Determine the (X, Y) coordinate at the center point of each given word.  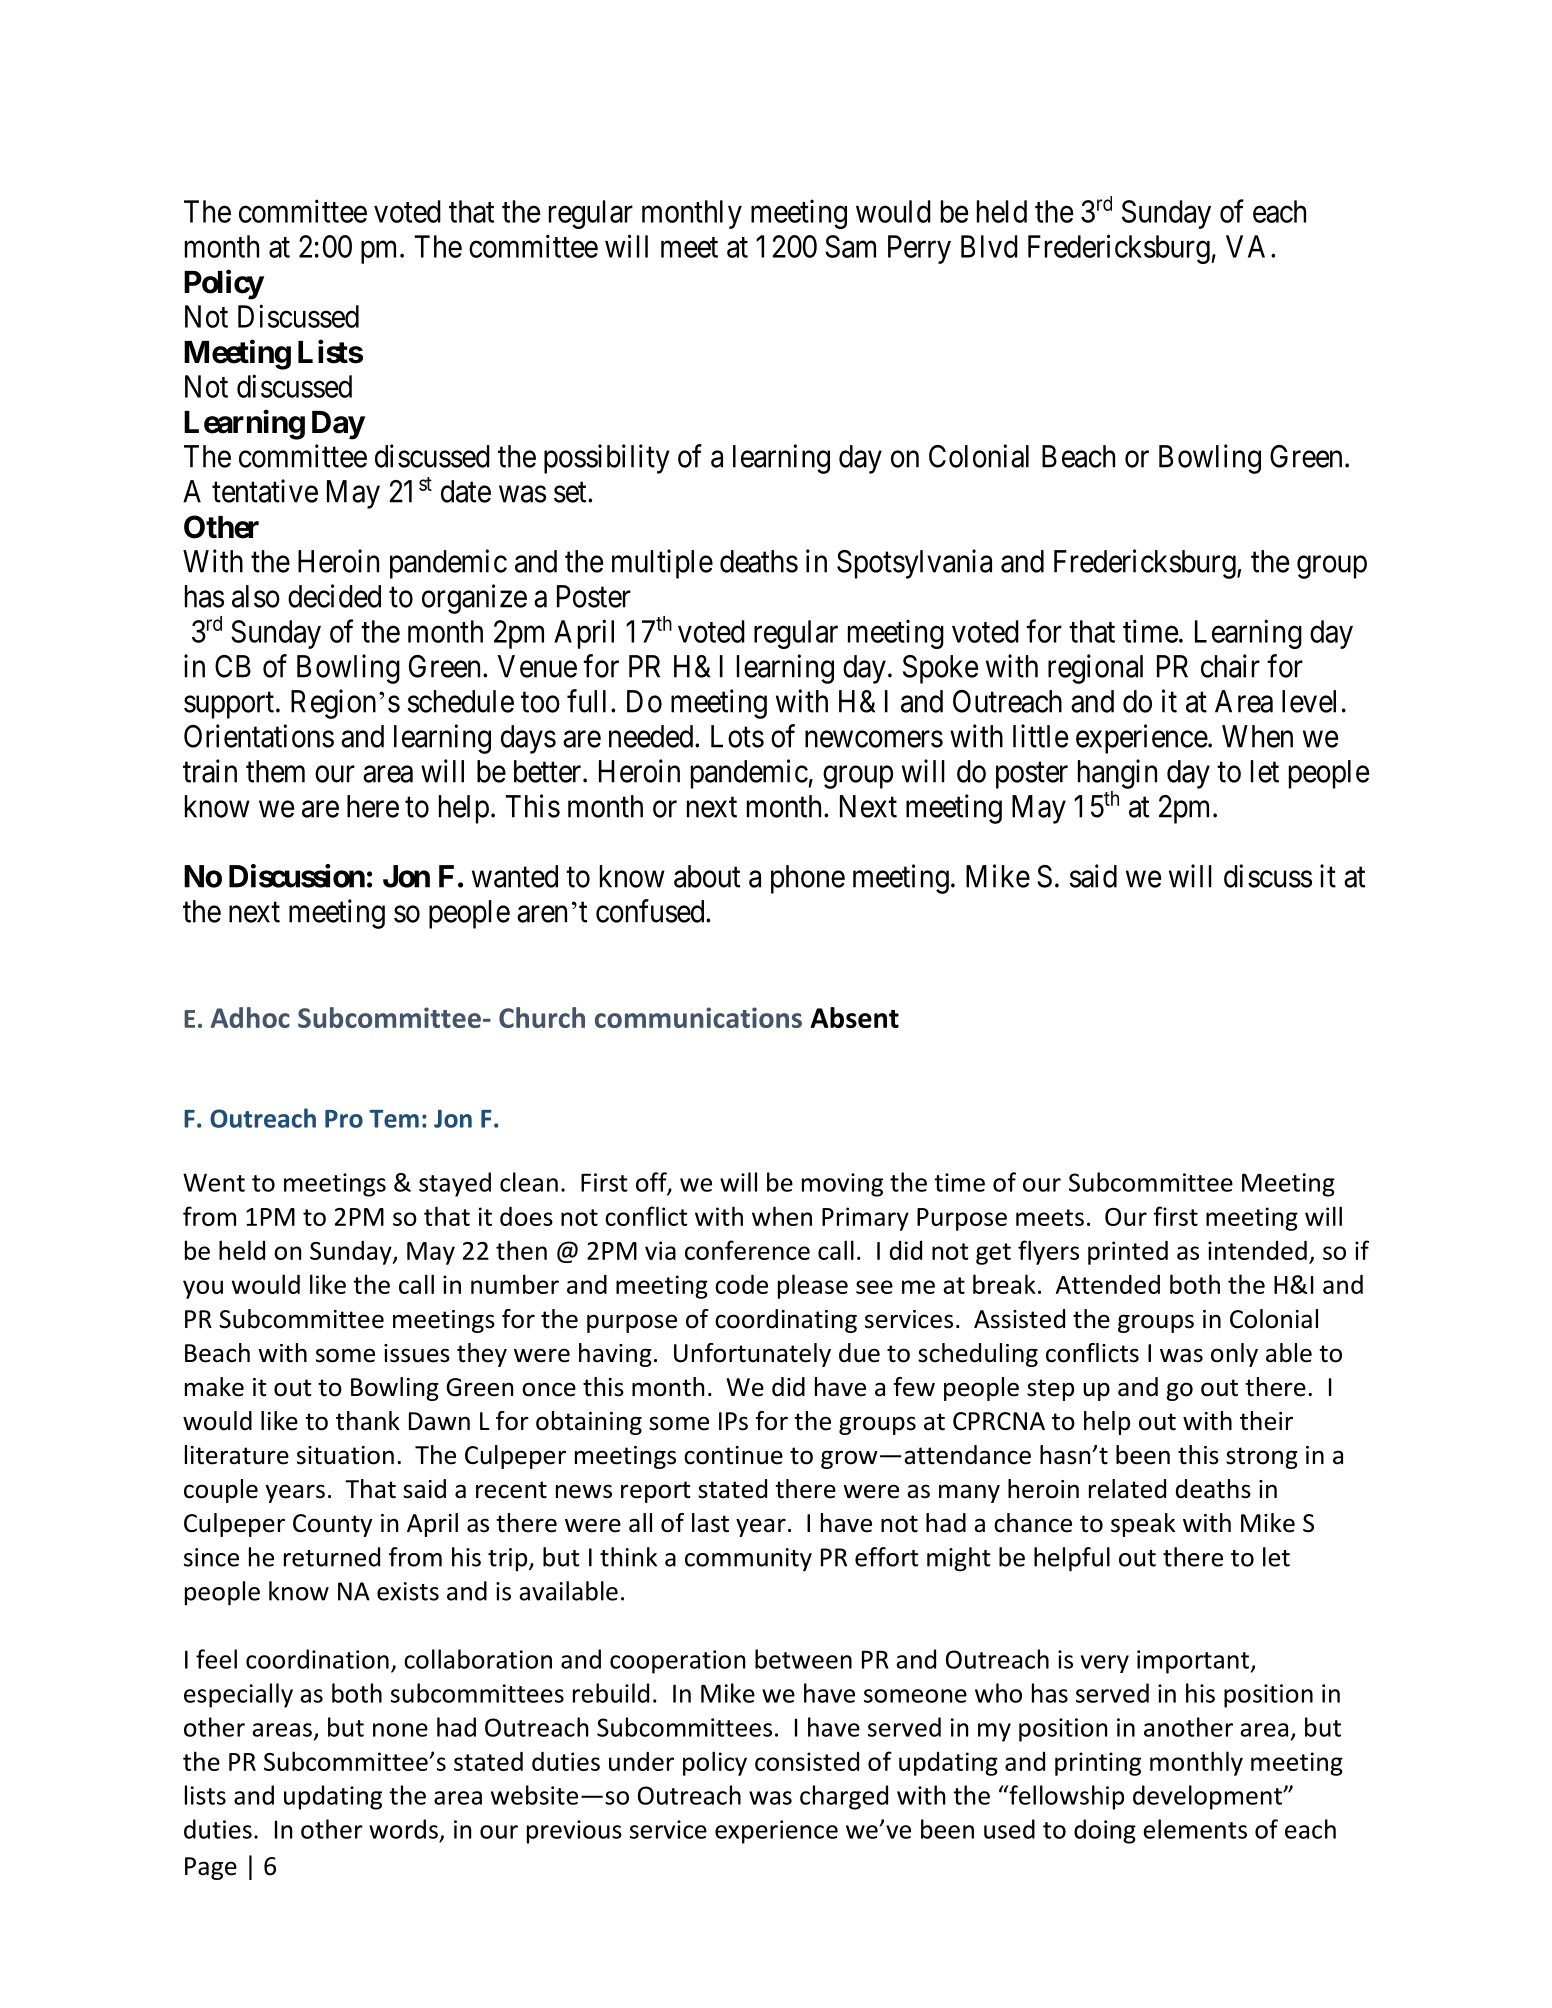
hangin (1117, 774)
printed (1128, 1252)
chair (1230, 666)
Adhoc (250, 1017)
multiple (662, 564)
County (332, 1525)
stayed (455, 1184)
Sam (850, 246)
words (403, 1829)
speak (1143, 1525)
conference (747, 1250)
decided (334, 596)
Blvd (989, 246)
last (710, 1523)
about (707, 876)
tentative (265, 491)
